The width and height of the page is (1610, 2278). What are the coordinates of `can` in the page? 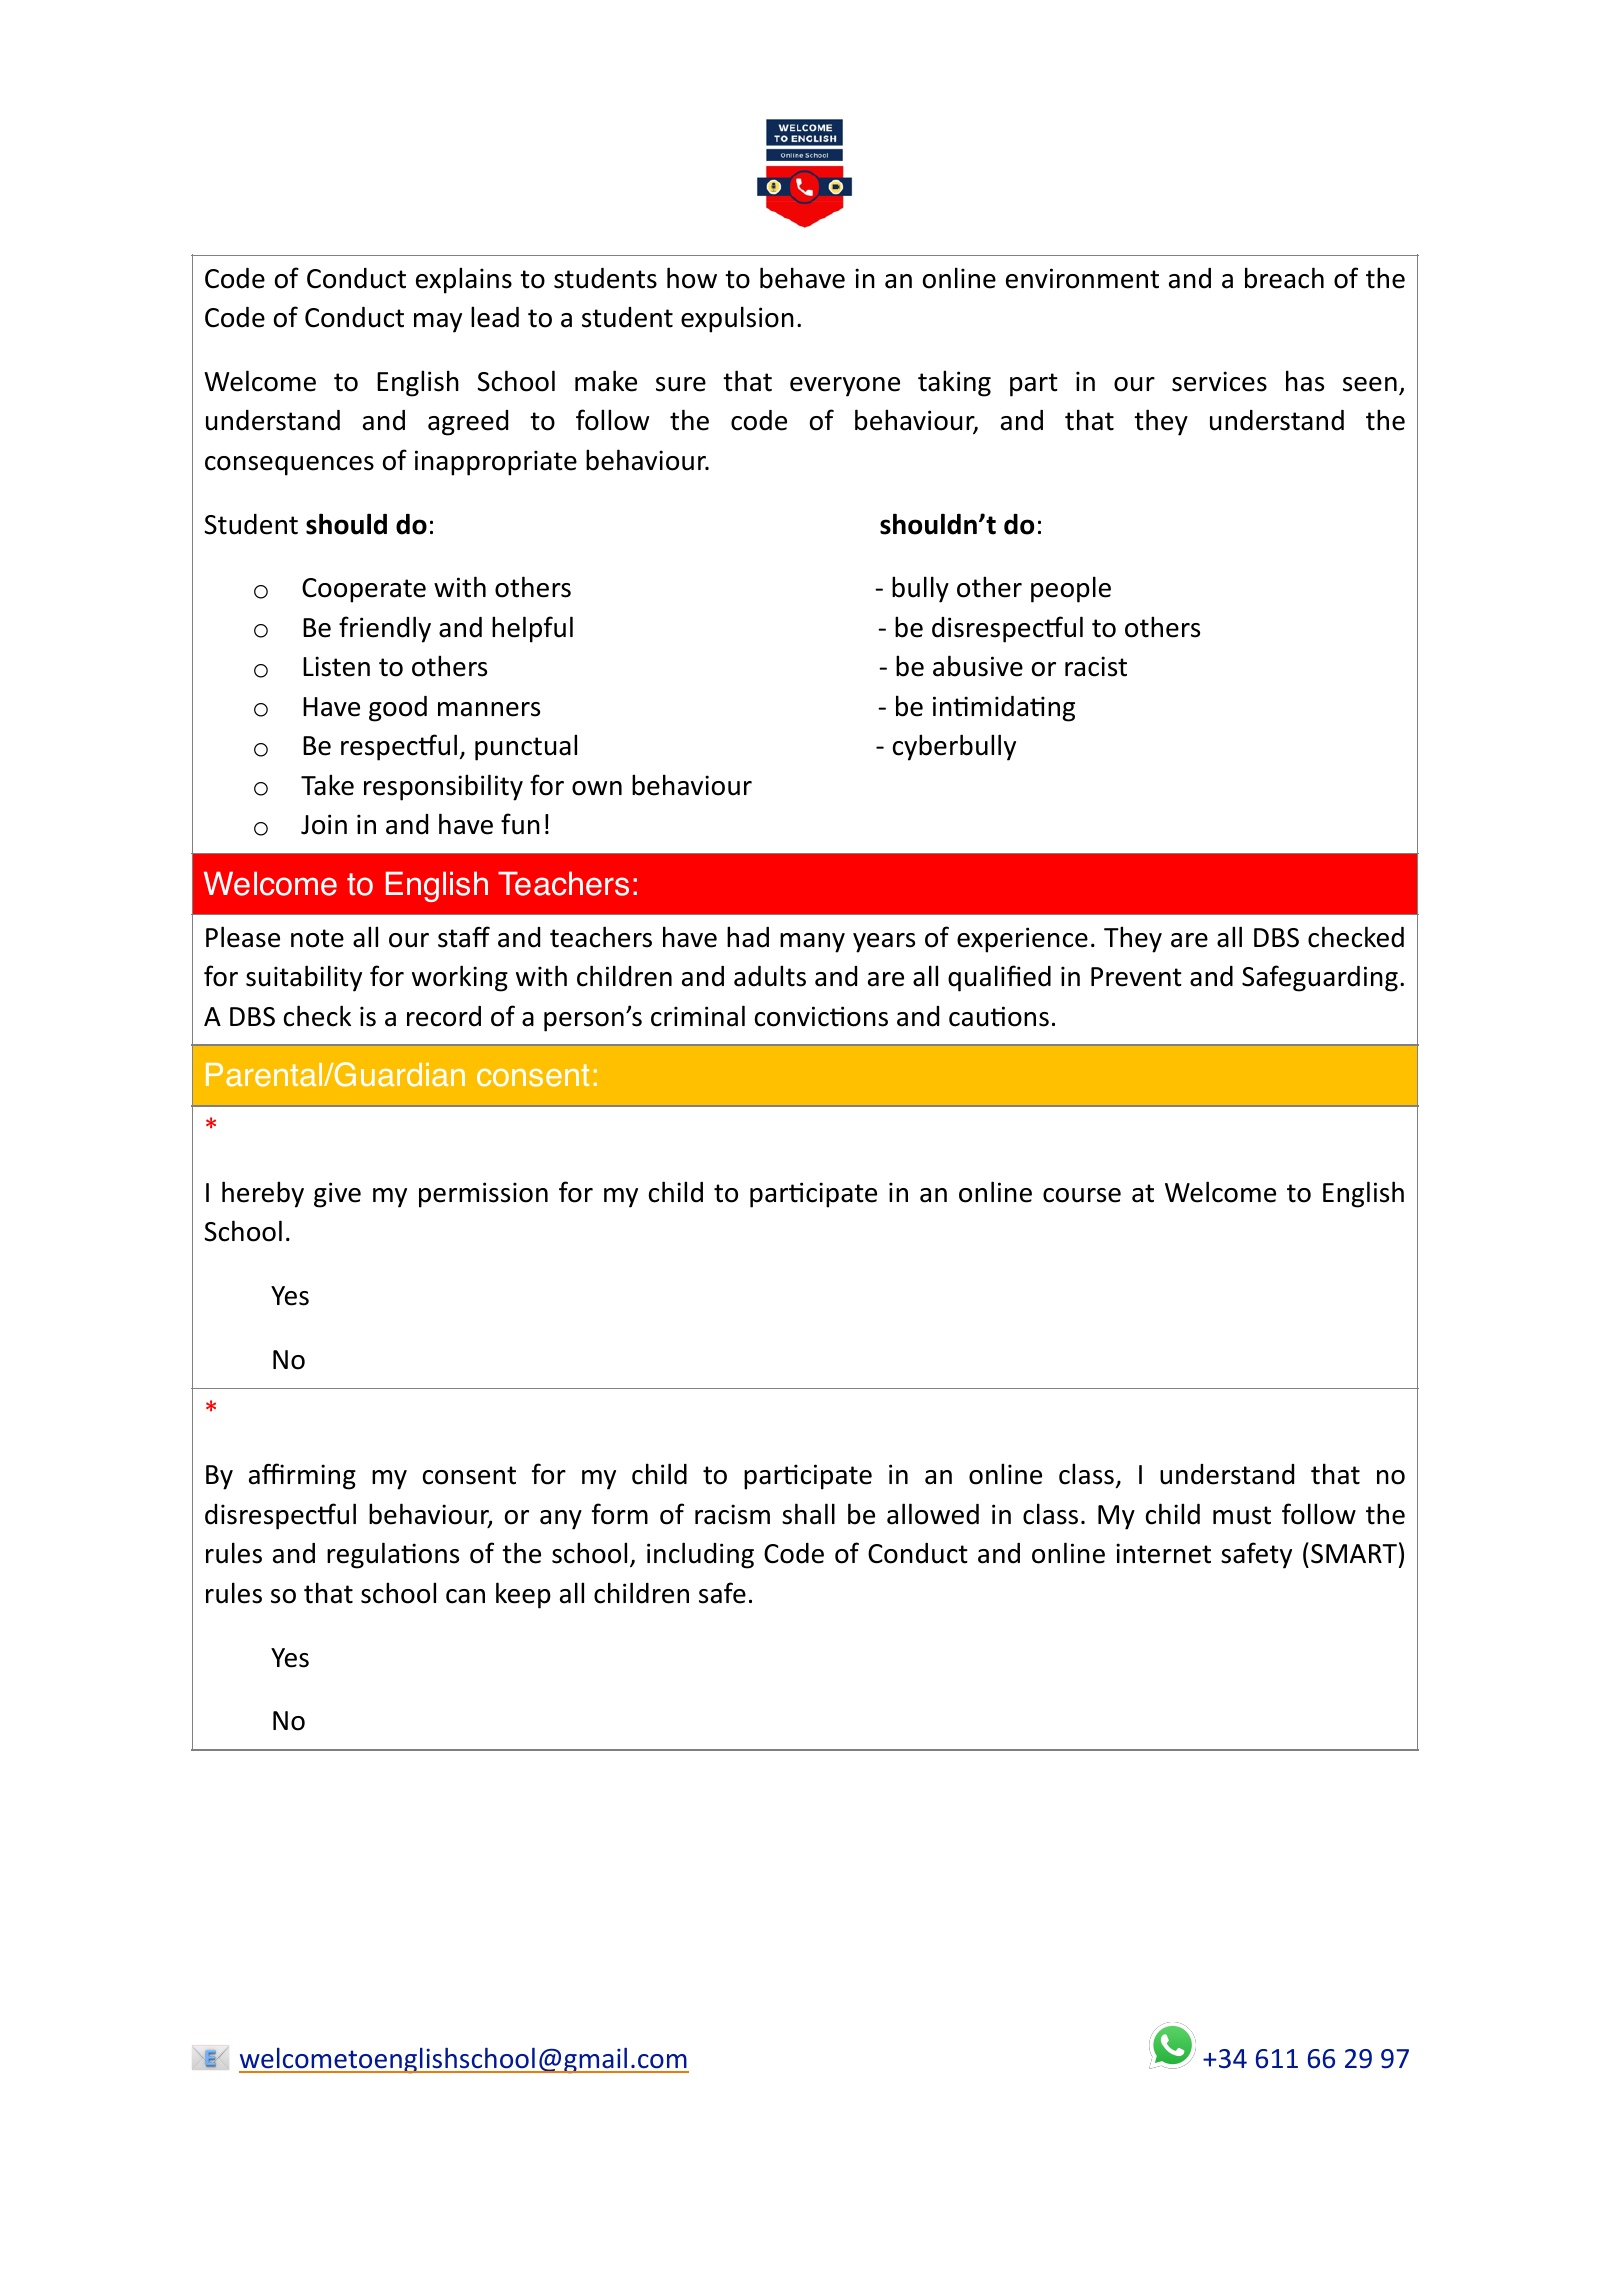 It's located at (465, 1596).
